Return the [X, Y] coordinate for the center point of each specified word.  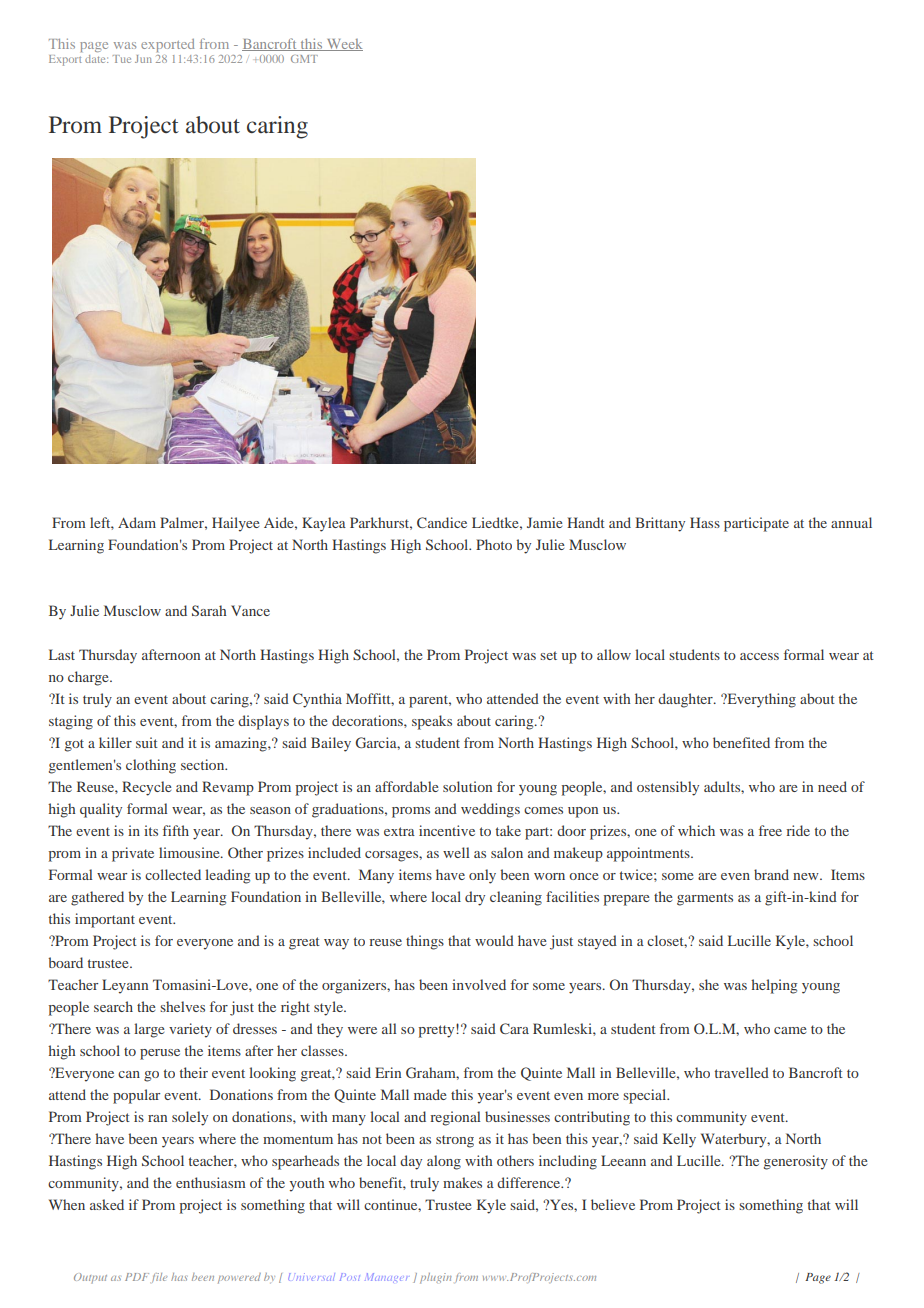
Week [344, 45]
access [759, 656]
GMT [304, 59]
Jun [143, 59]
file [159, 1278]
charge [89, 678]
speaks [432, 722]
